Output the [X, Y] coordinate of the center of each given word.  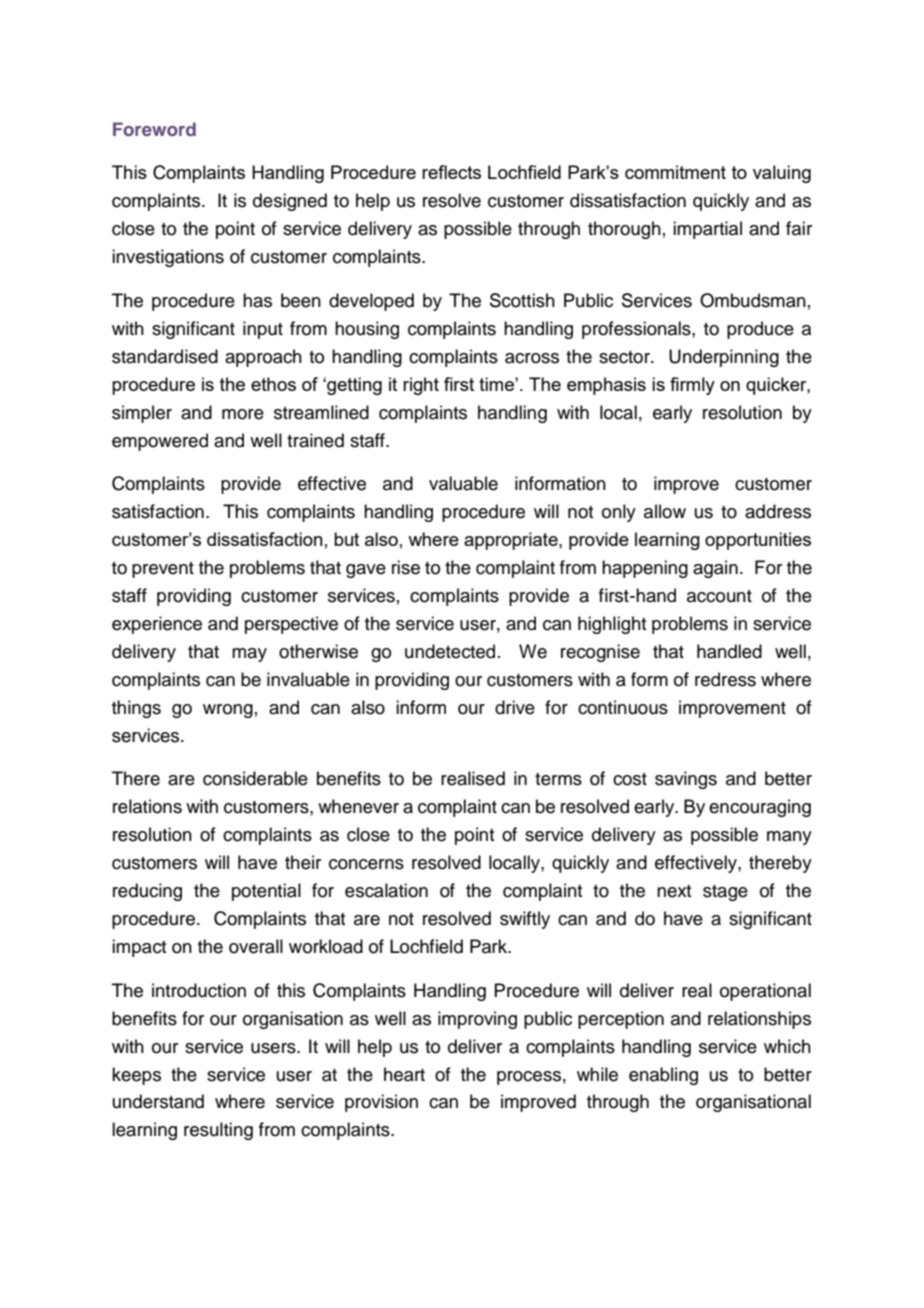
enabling [663, 1076]
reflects [451, 172]
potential [266, 892]
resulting [218, 1131]
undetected [450, 651]
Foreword [154, 129]
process [529, 1078]
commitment [675, 172]
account [719, 596]
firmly [692, 386]
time [497, 384]
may [249, 655]
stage [725, 893]
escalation [386, 890]
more [243, 414]
